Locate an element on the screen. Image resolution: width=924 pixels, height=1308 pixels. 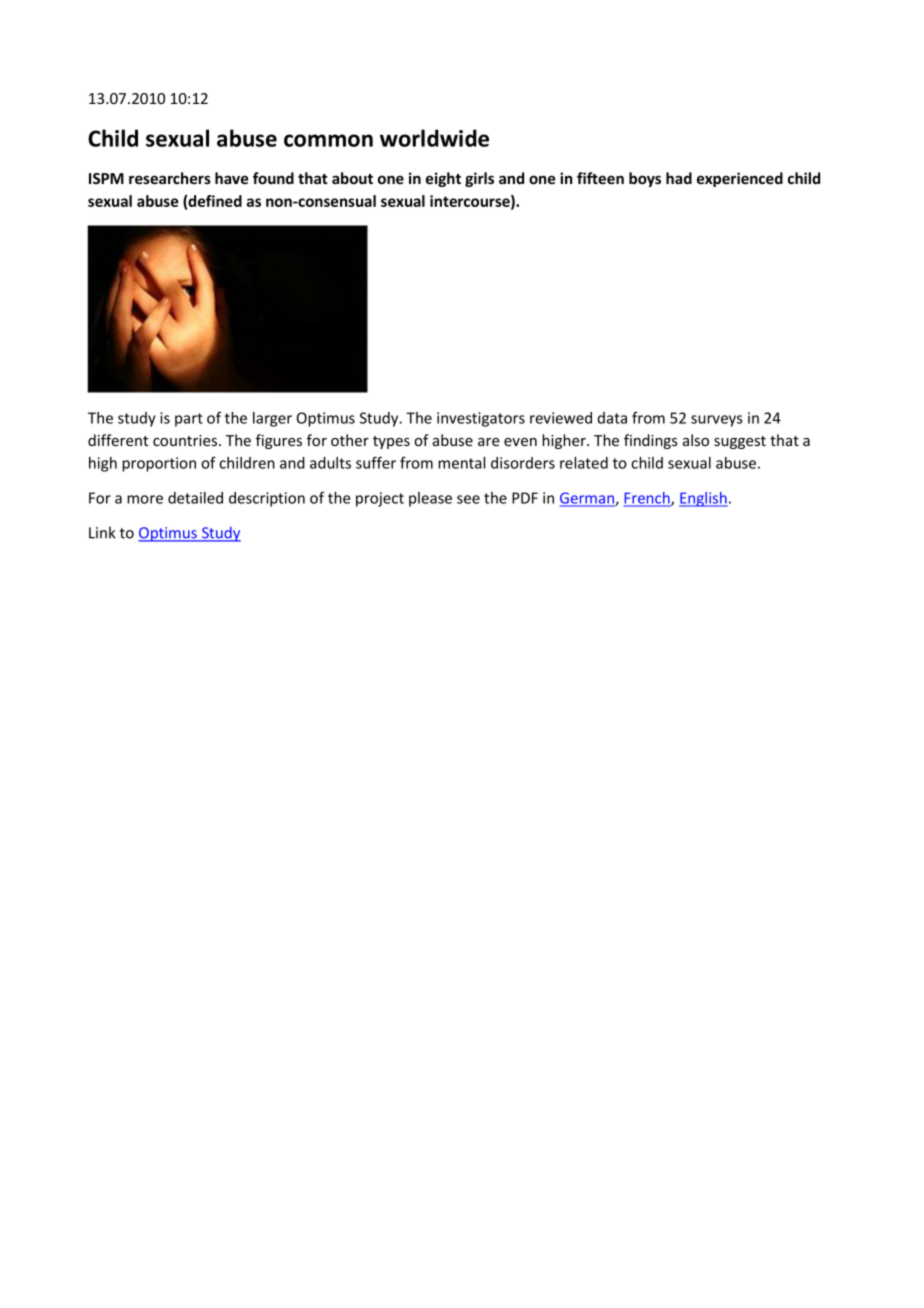
findings is located at coordinates (651, 441).
